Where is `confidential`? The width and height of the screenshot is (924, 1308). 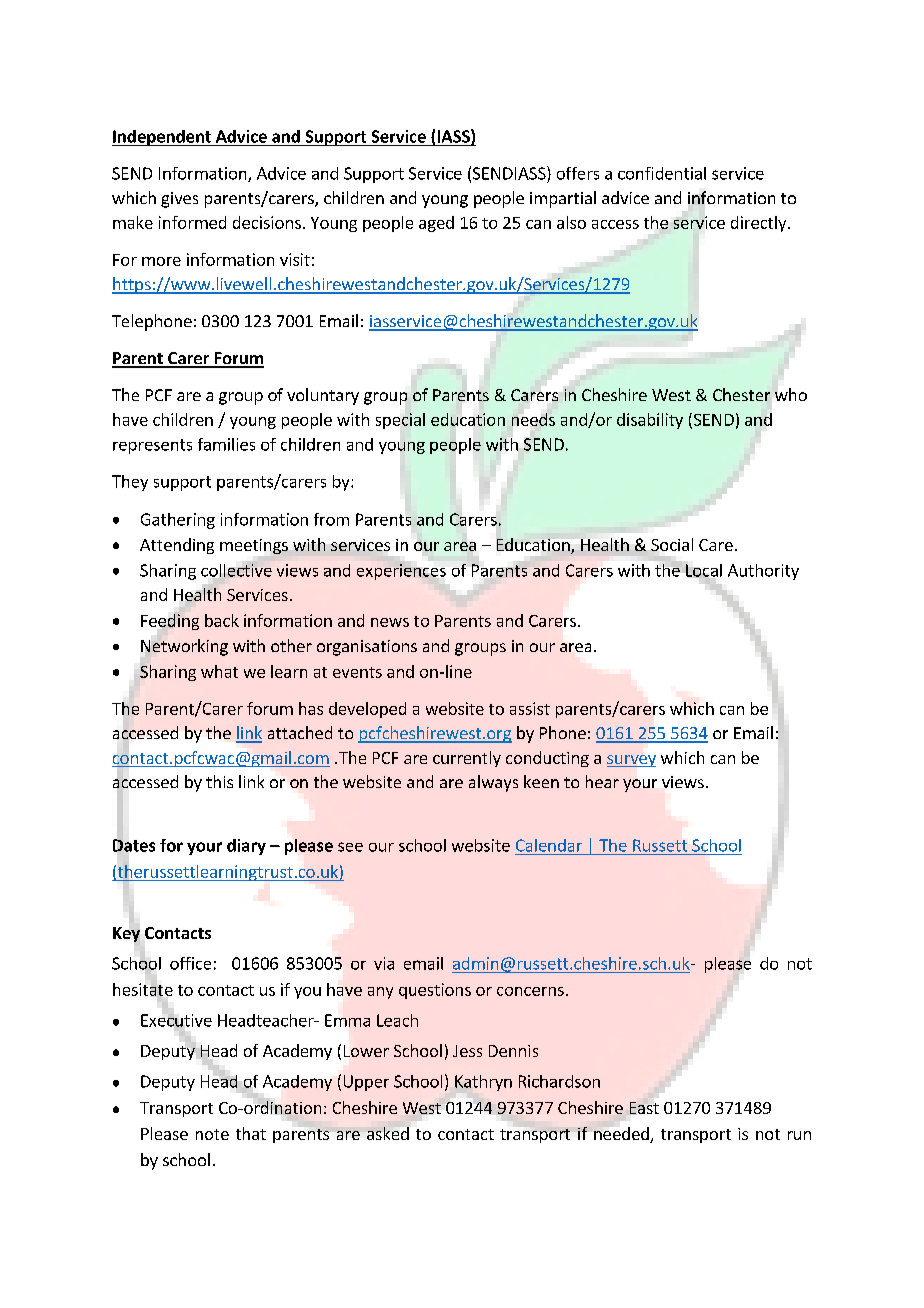 confidential is located at coordinates (662, 173).
